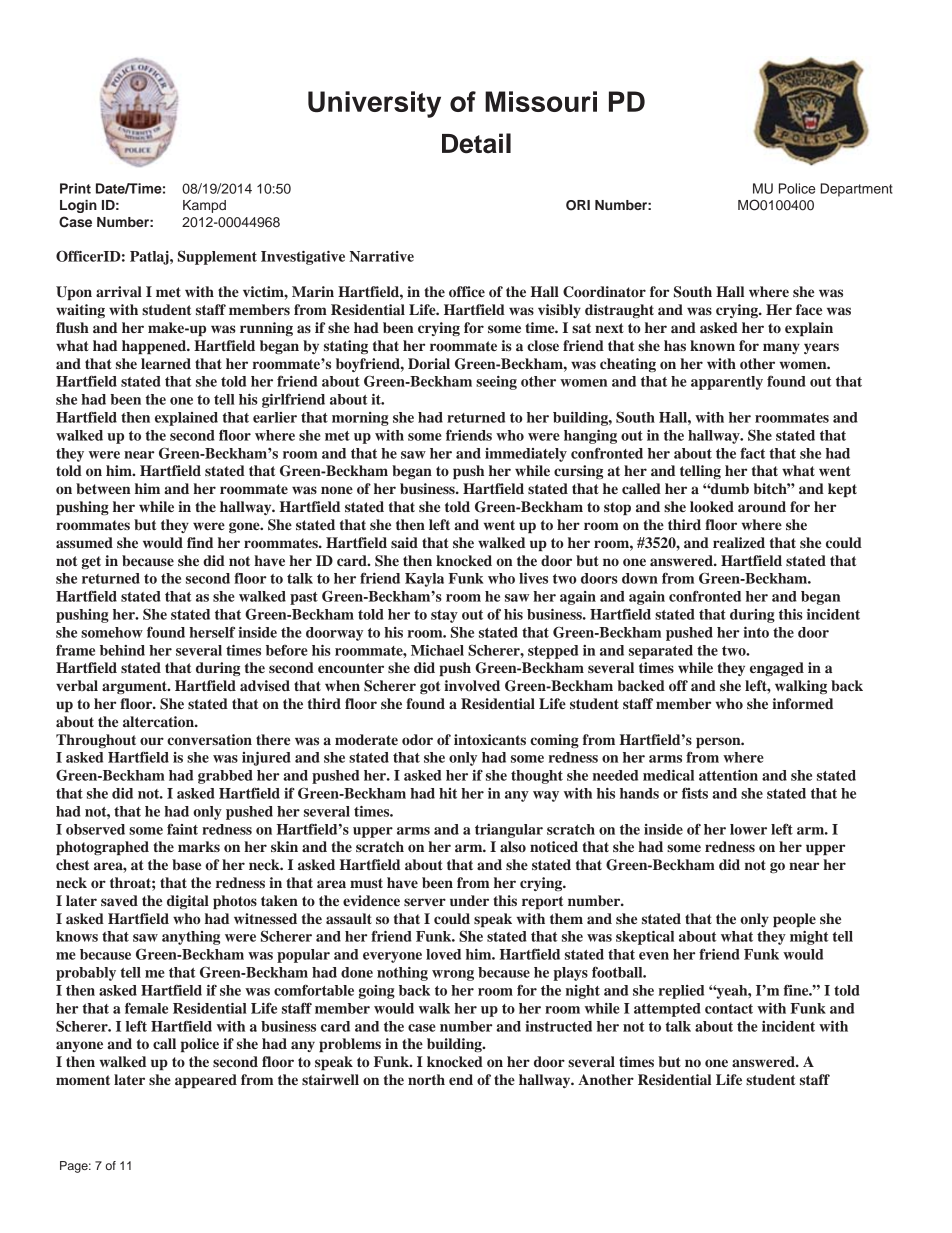 The height and width of the page is (1233, 952). Describe the element at coordinates (476, 143) in the page. I see `Detail` at that location.
